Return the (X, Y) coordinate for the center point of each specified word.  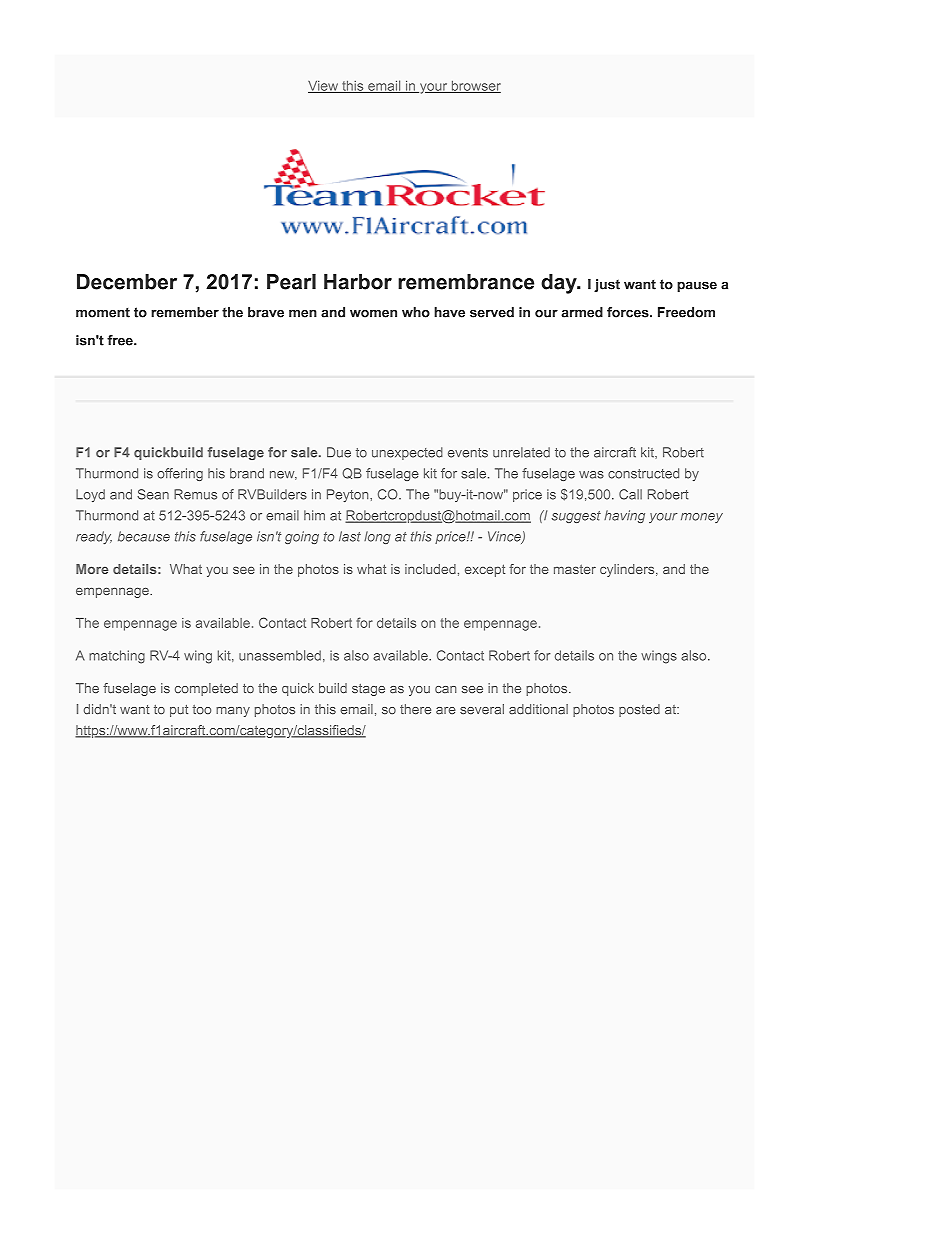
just (607, 285)
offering (180, 474)
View (324, 86)
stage (368, 690)
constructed (643, 473)
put (179, 711)
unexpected (407, 453)
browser (475, 86)
